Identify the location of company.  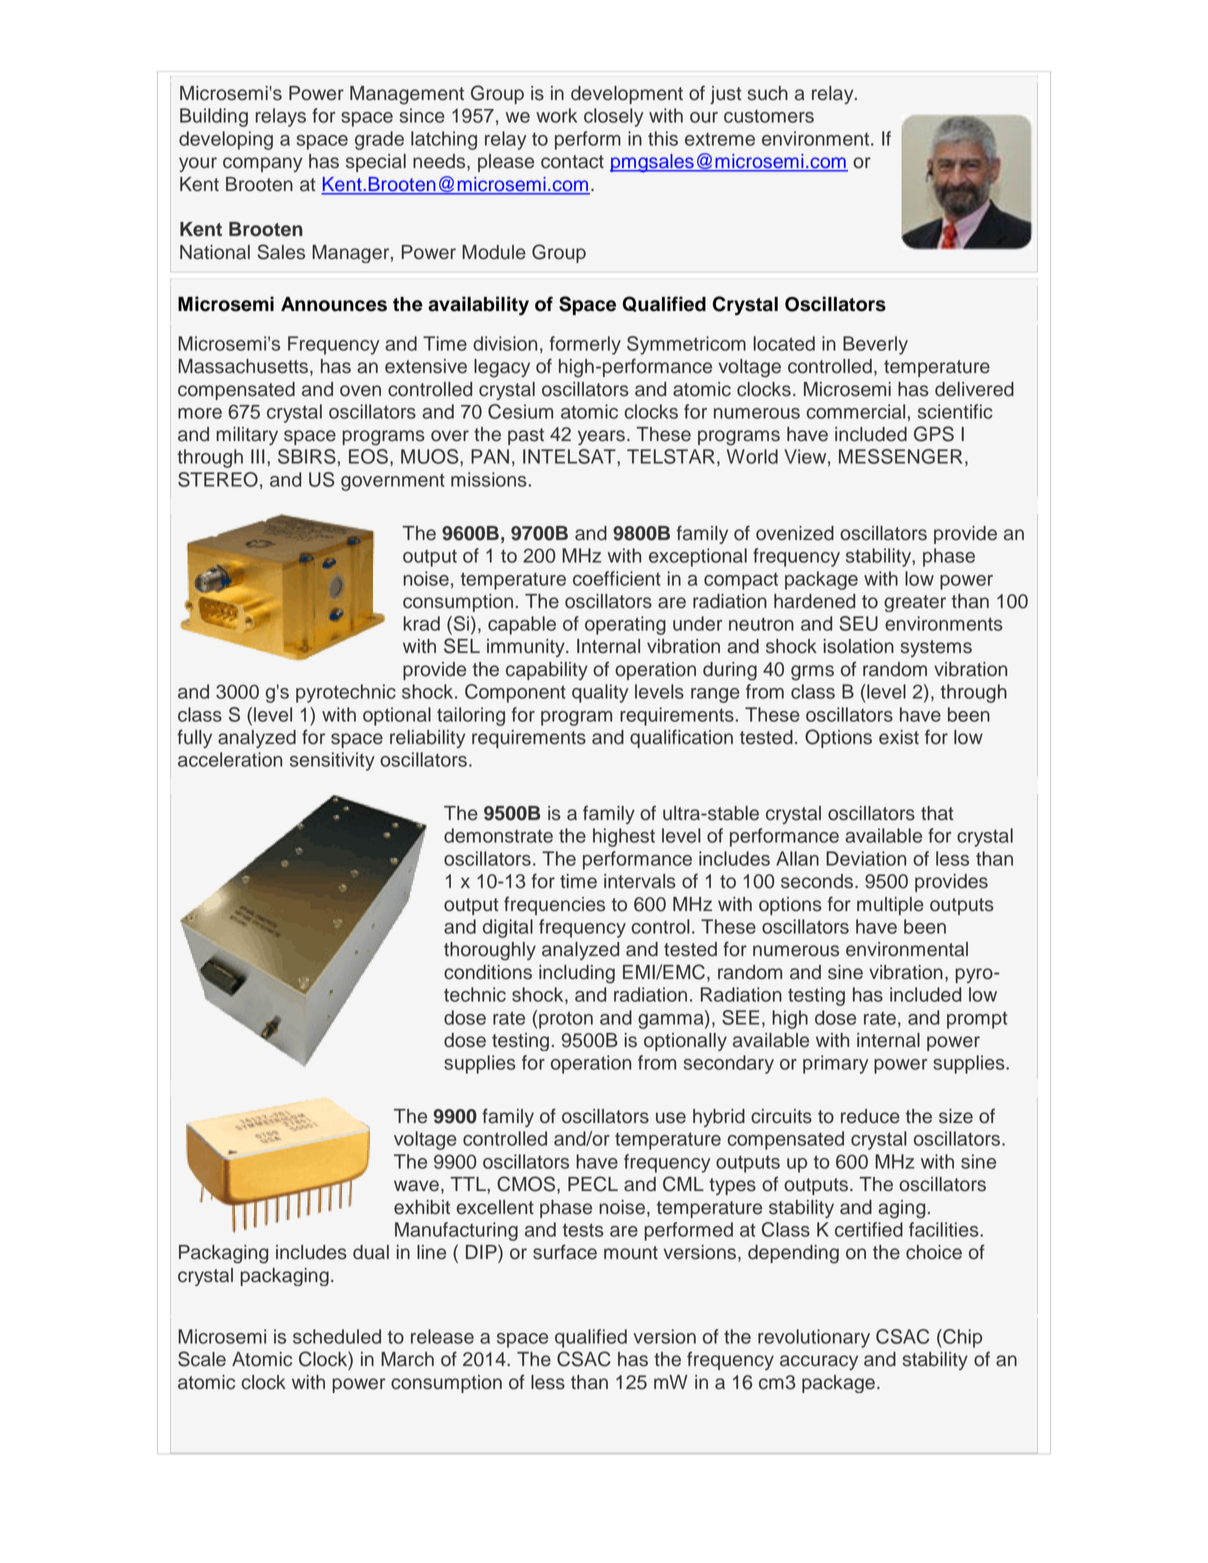
(262, 164).
